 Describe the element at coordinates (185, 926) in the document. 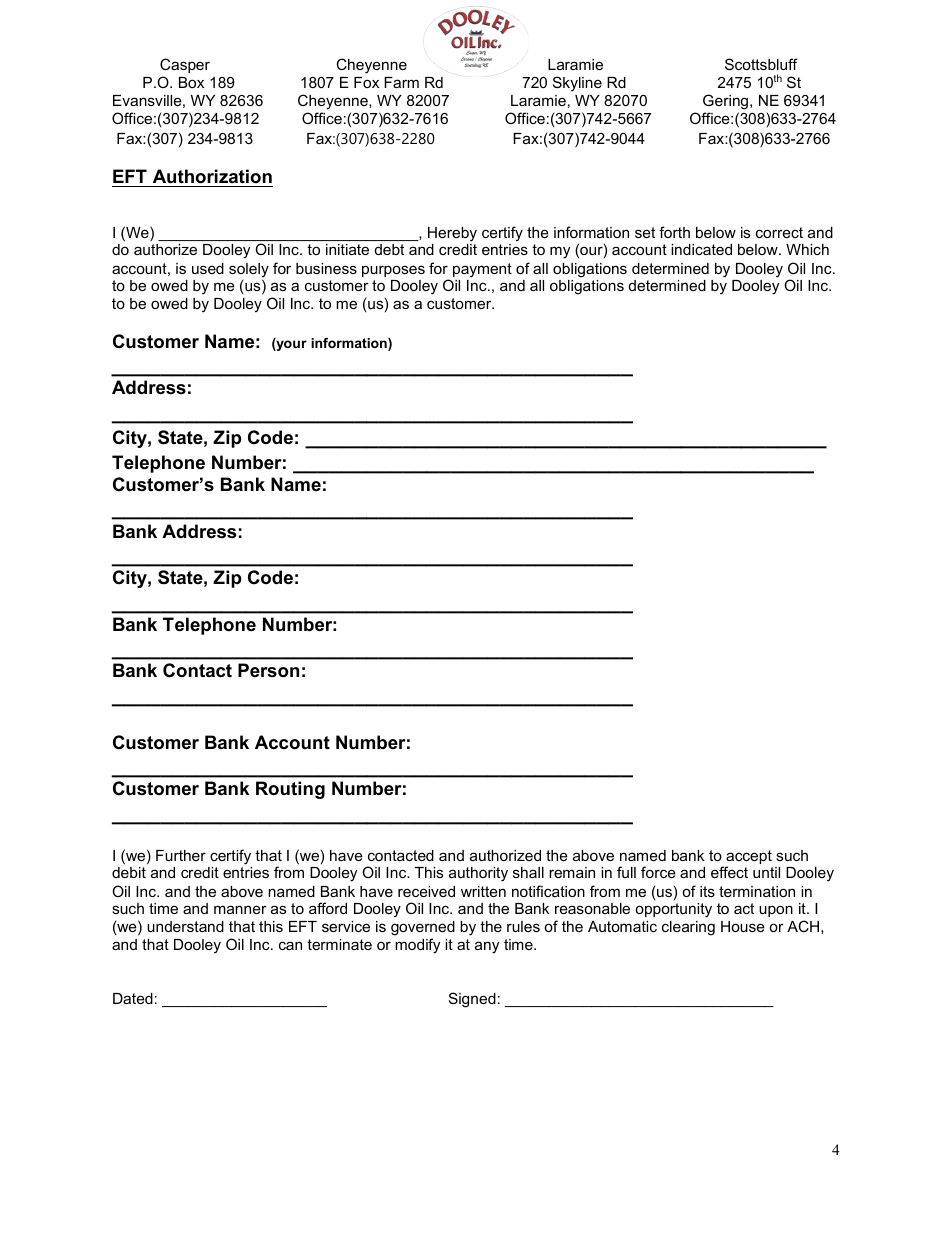

I see `understand` at that location.
